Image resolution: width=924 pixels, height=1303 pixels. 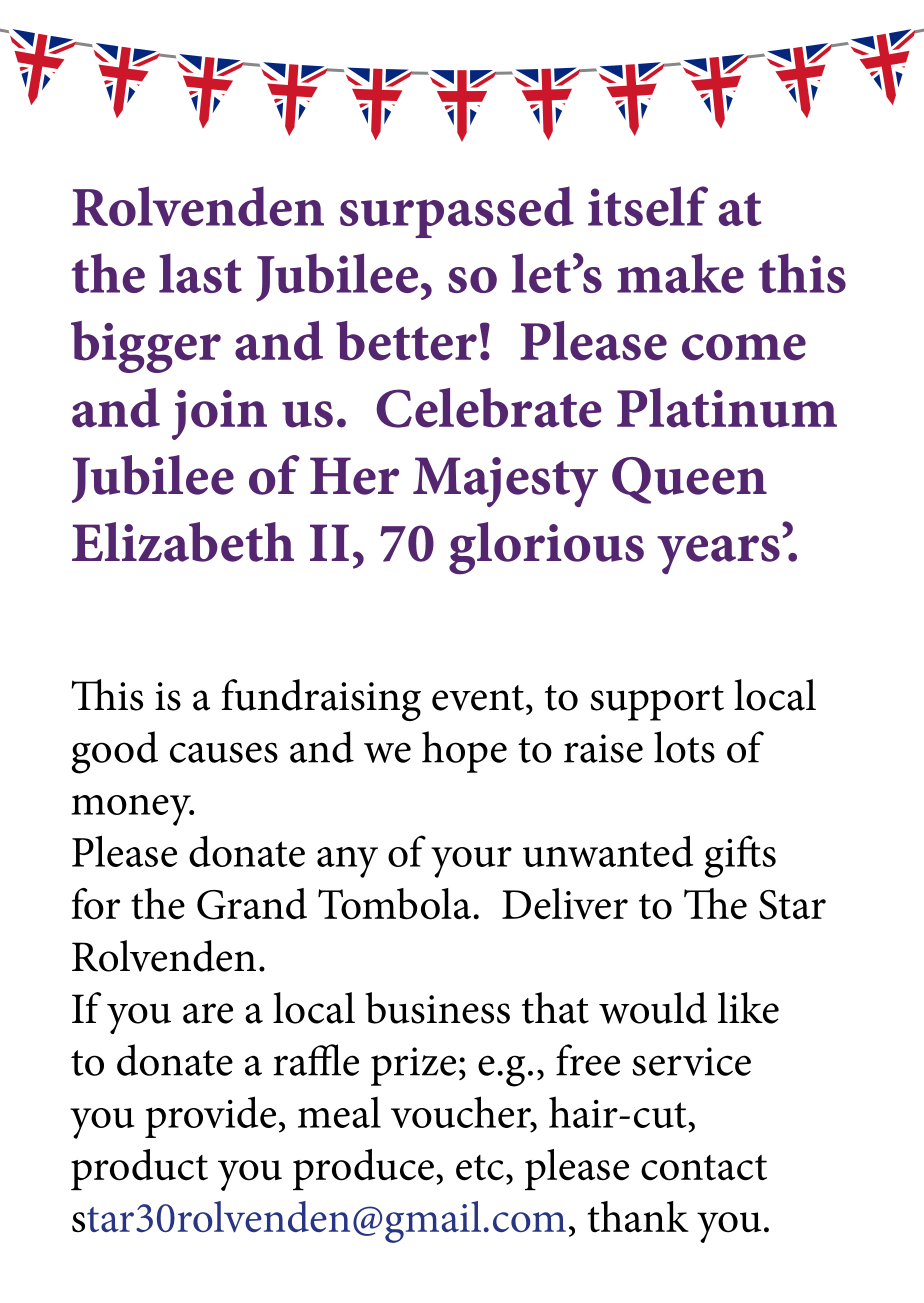 I want to click on surpassed, so click(x=457, y=212).
